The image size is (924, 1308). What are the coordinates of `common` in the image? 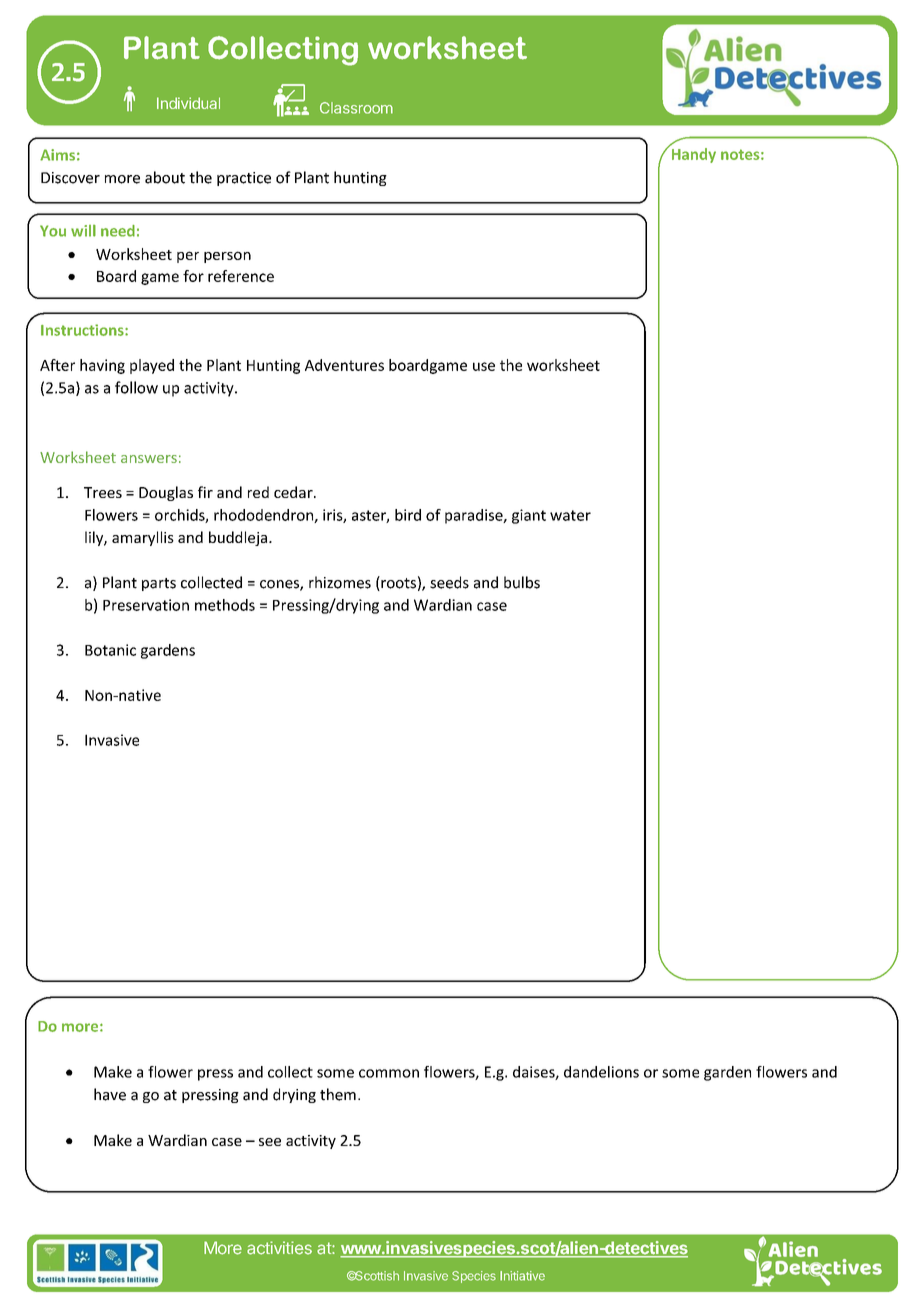 It's located at (389, 1073).
